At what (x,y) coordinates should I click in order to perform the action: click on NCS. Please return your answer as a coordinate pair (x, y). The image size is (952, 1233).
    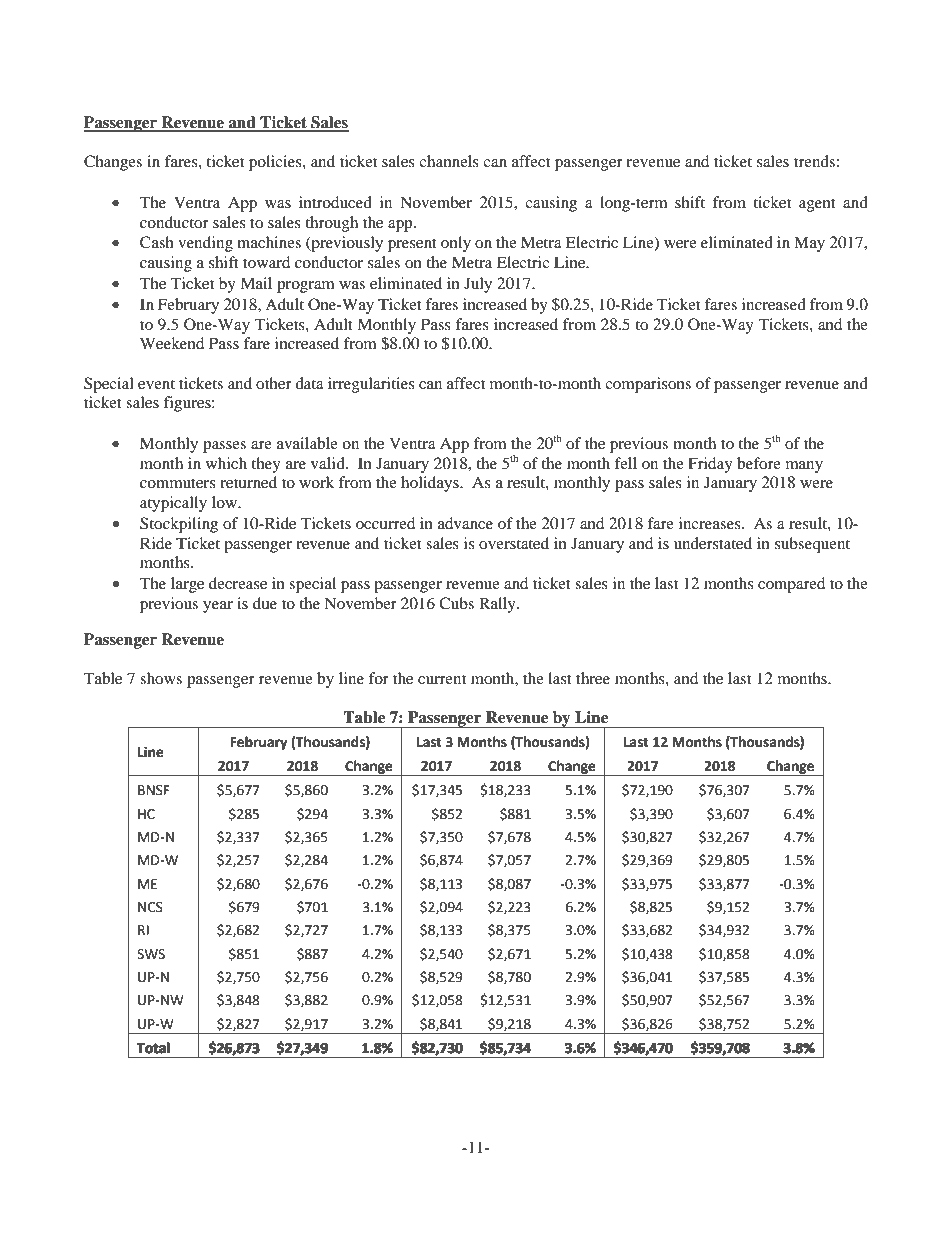
    Looking at the image, I should click on (150, 907).
